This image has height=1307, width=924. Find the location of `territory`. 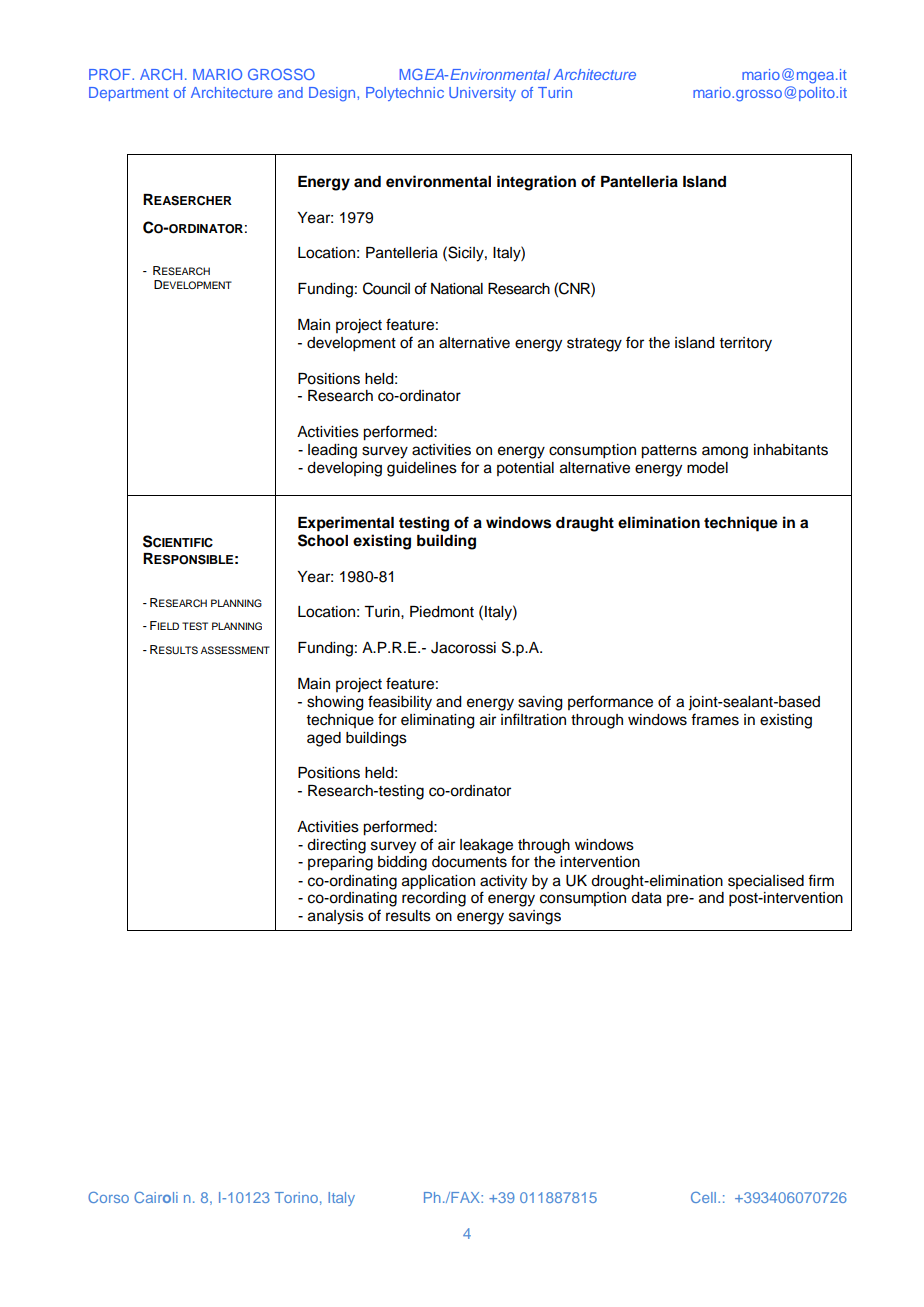

territory is located at coordinates (745, 344).
